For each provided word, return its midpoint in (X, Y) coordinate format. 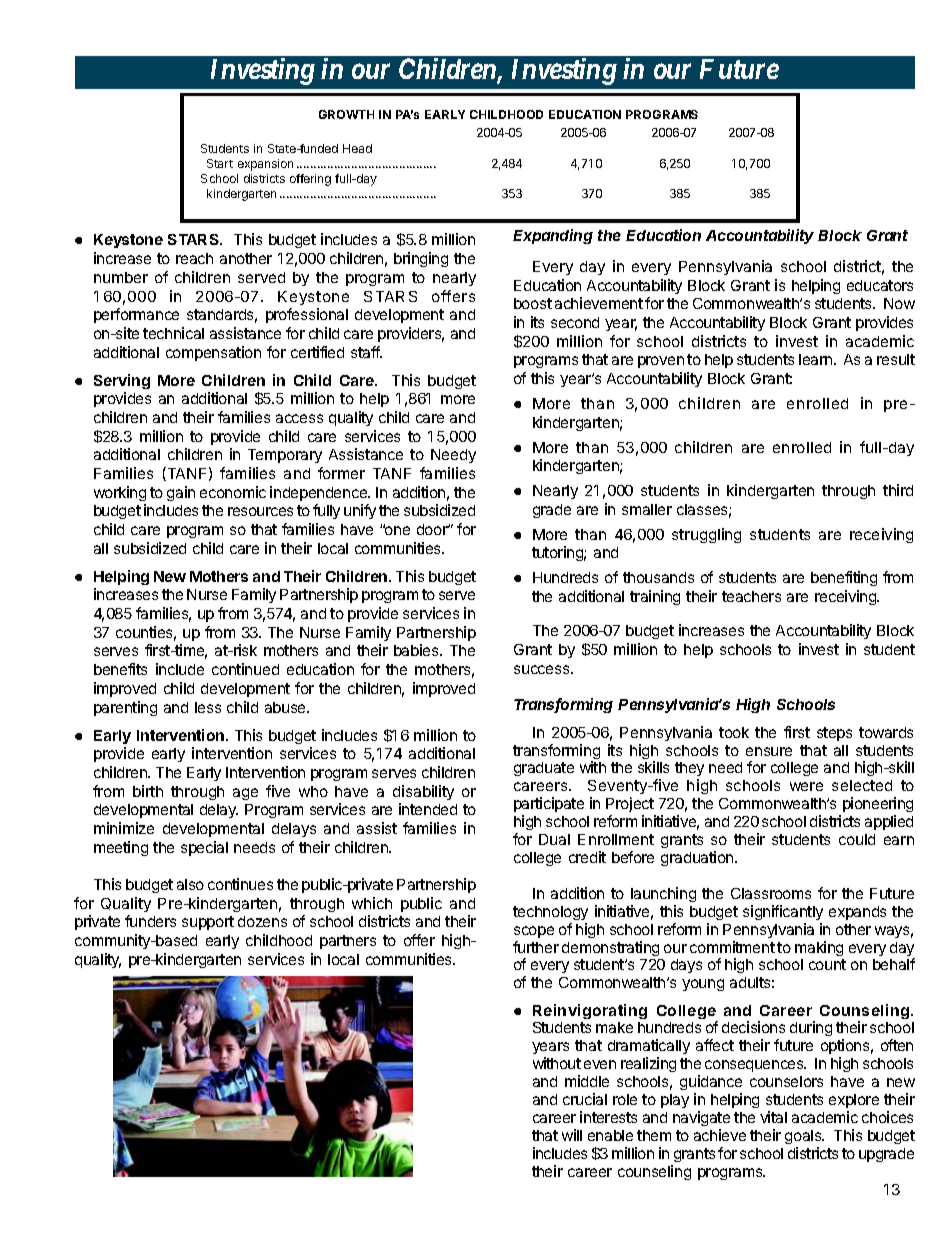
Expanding (553, 236)
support (208, 923)
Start (220, 163)
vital (773, 1117)
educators (880, 285)
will (572, 1135)
